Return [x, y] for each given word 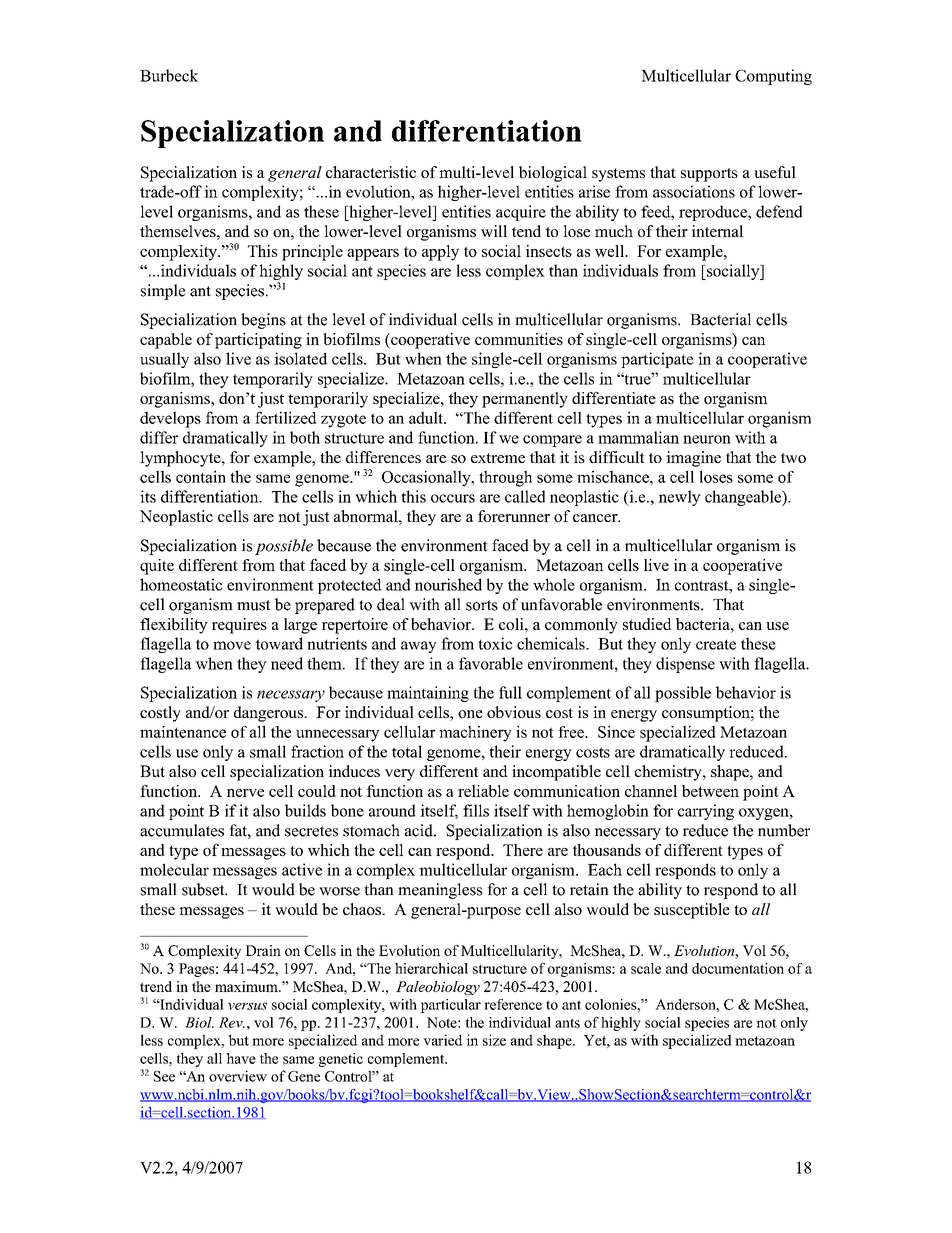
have [241, 1058]
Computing [773, 77]
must [253, 605]
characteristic [371, 172]
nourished [448, 584]
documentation [738, 968]
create [716, 644]
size [494, 1040]
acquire [521, 213]
